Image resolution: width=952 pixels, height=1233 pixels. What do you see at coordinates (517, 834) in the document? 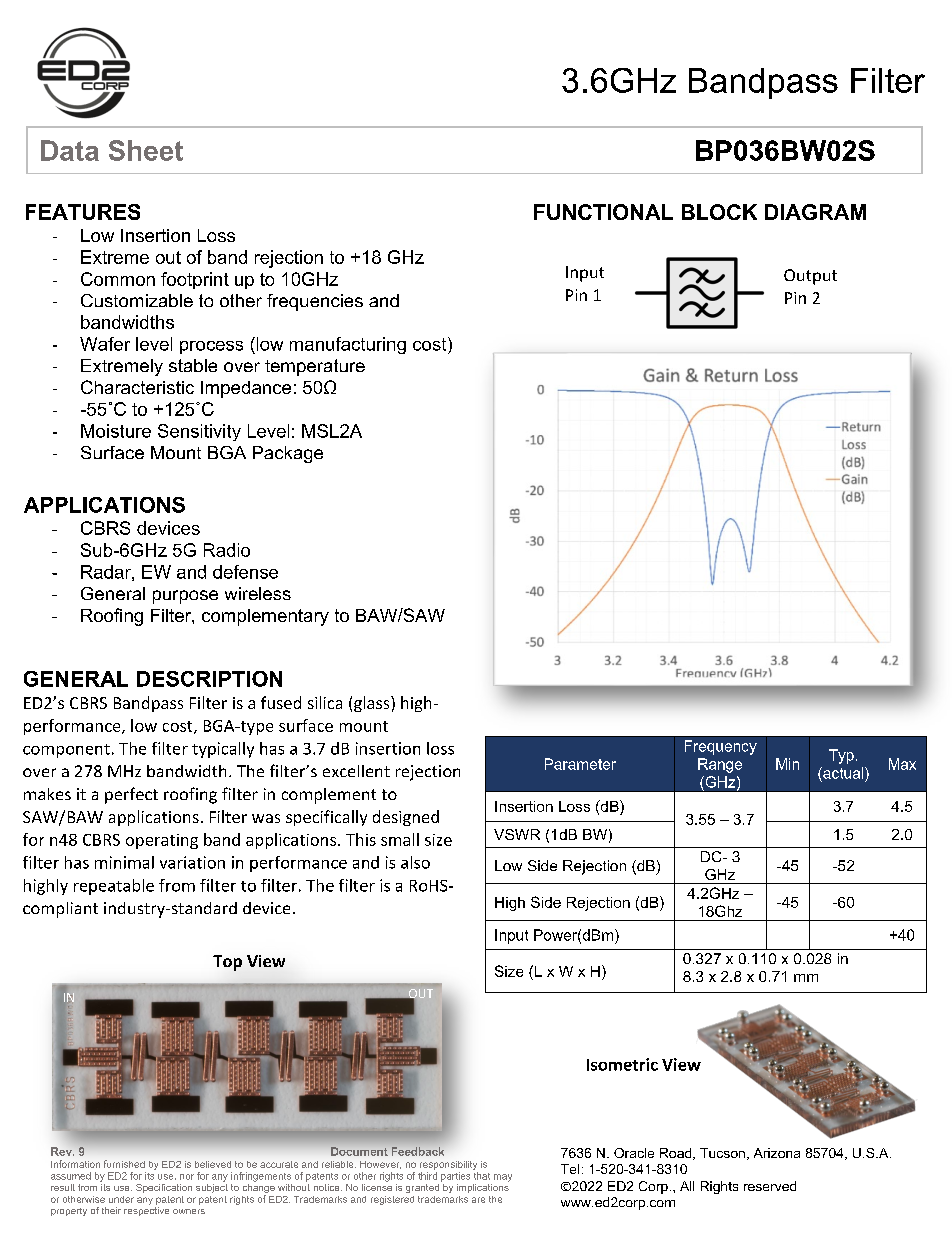
I see `VSWR` at bounding box center [517, 834].
